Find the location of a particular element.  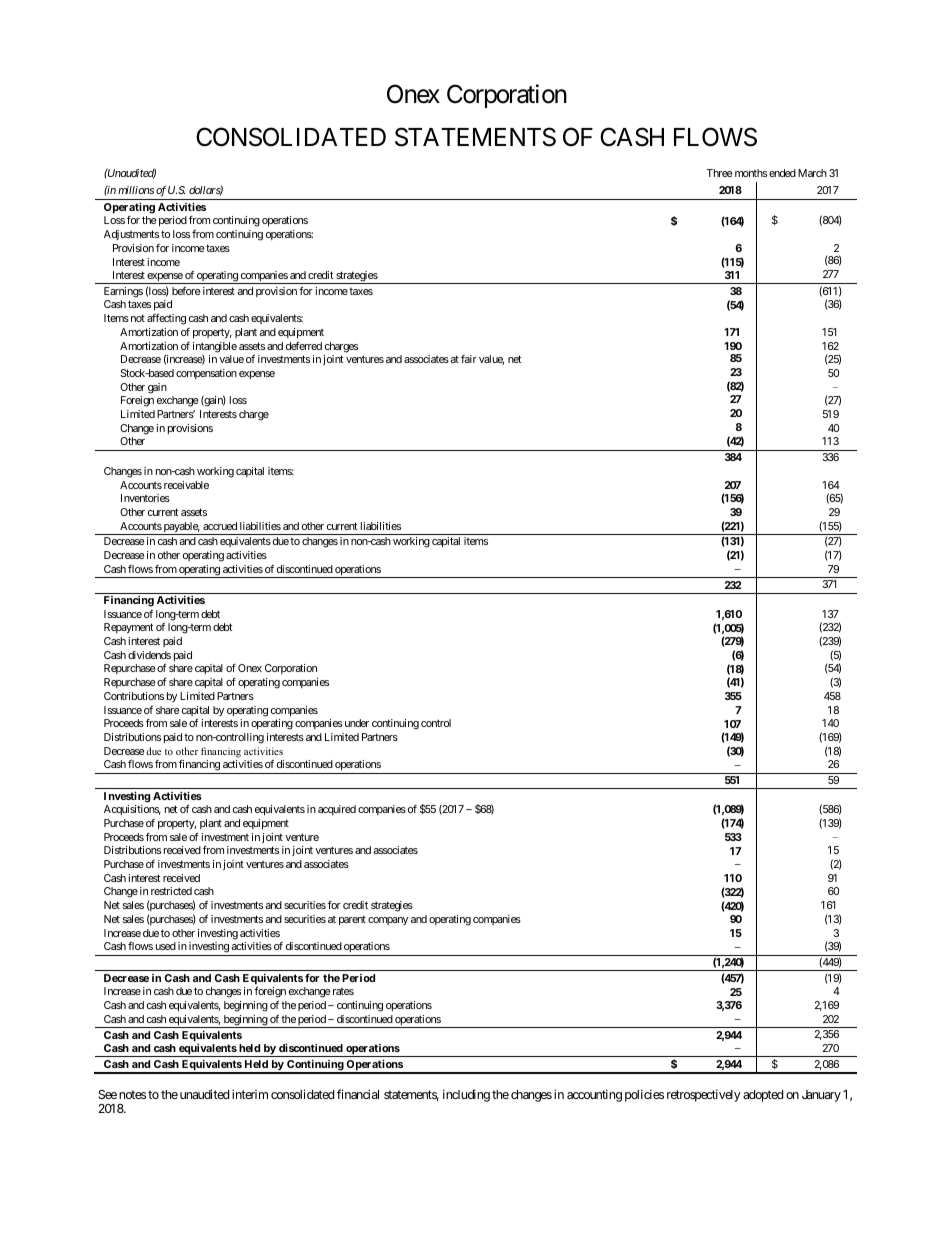

dividends is located at coordinates (149, 655).
